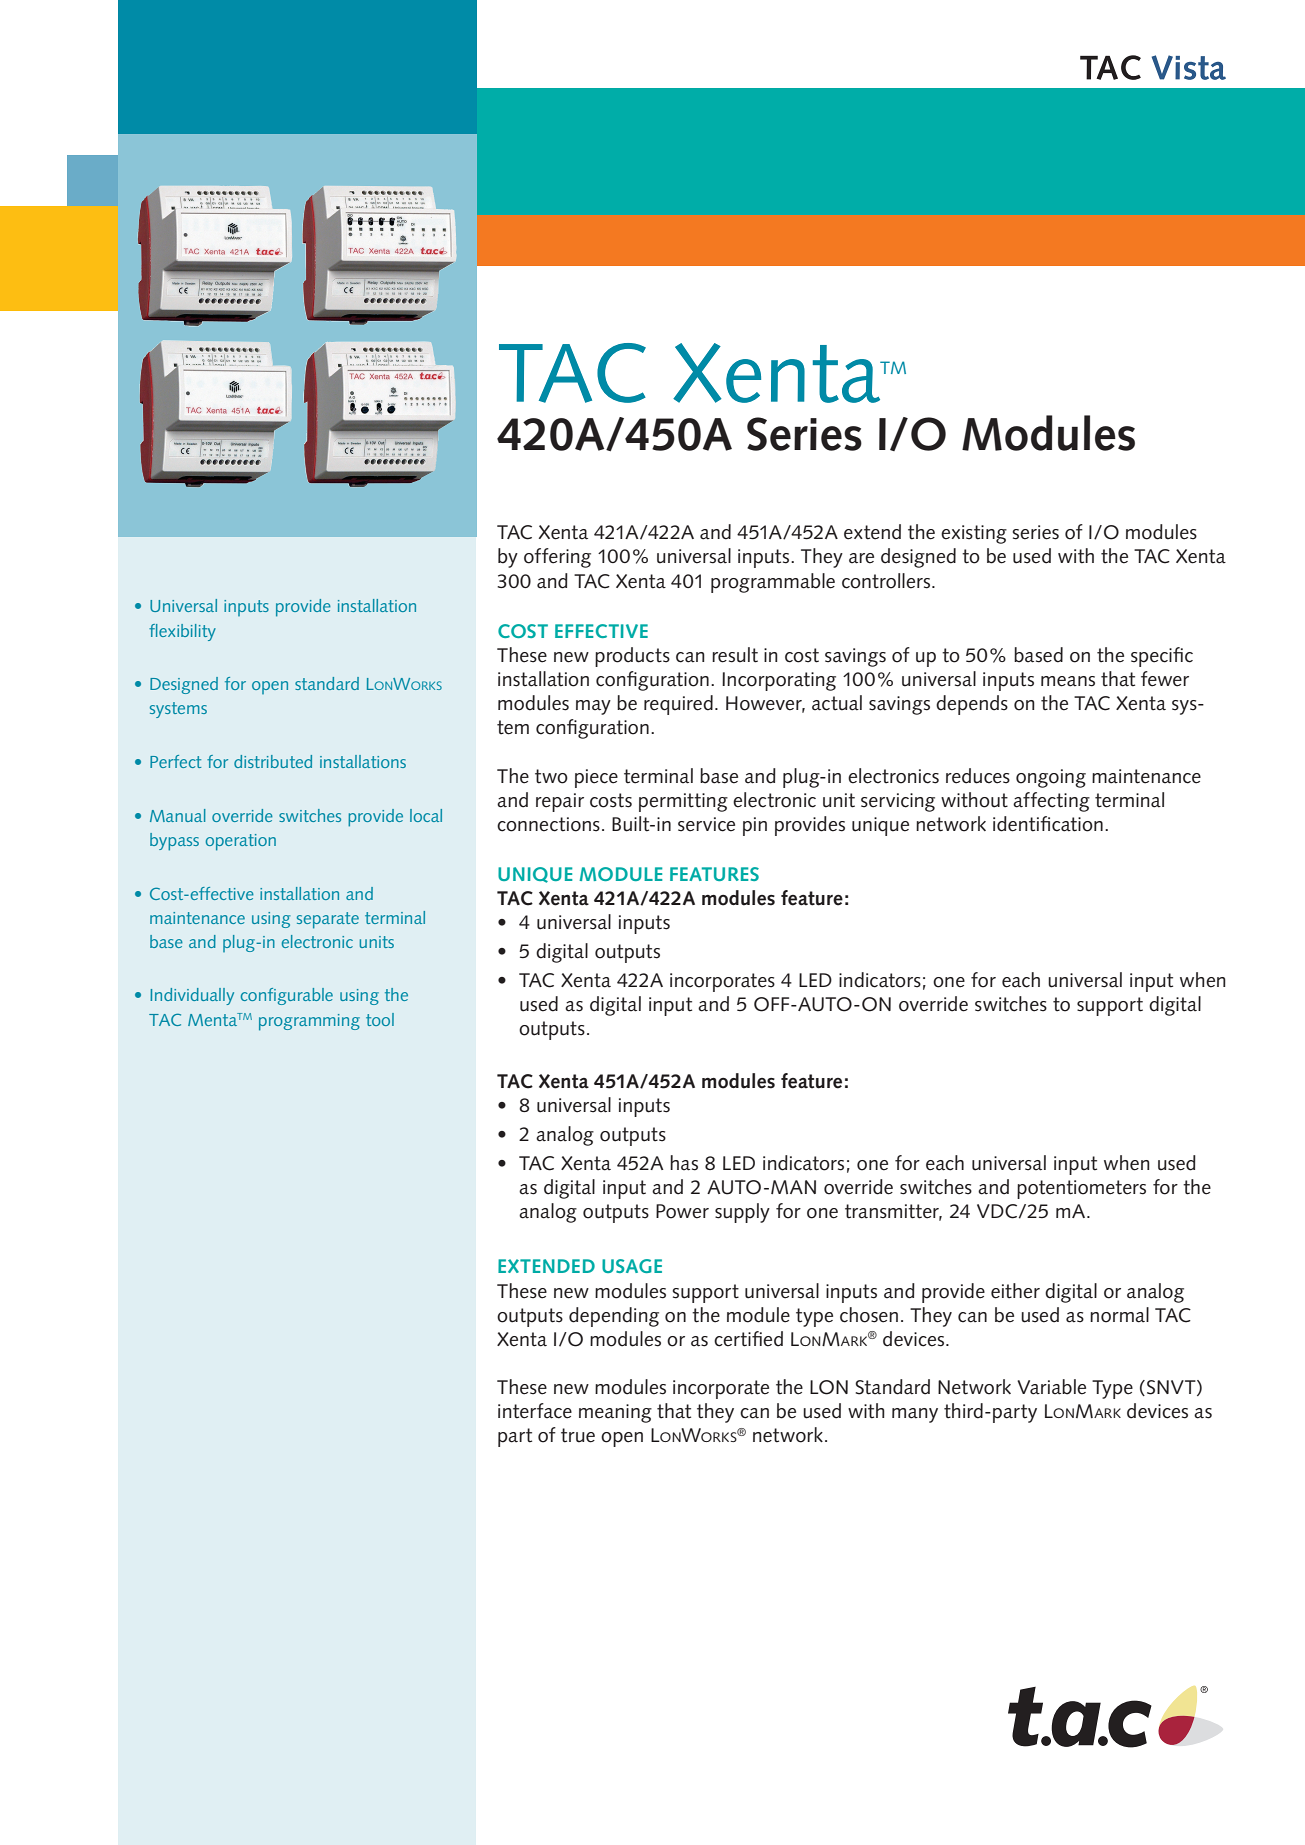  I want to click on programming, so click(309, 1022).
